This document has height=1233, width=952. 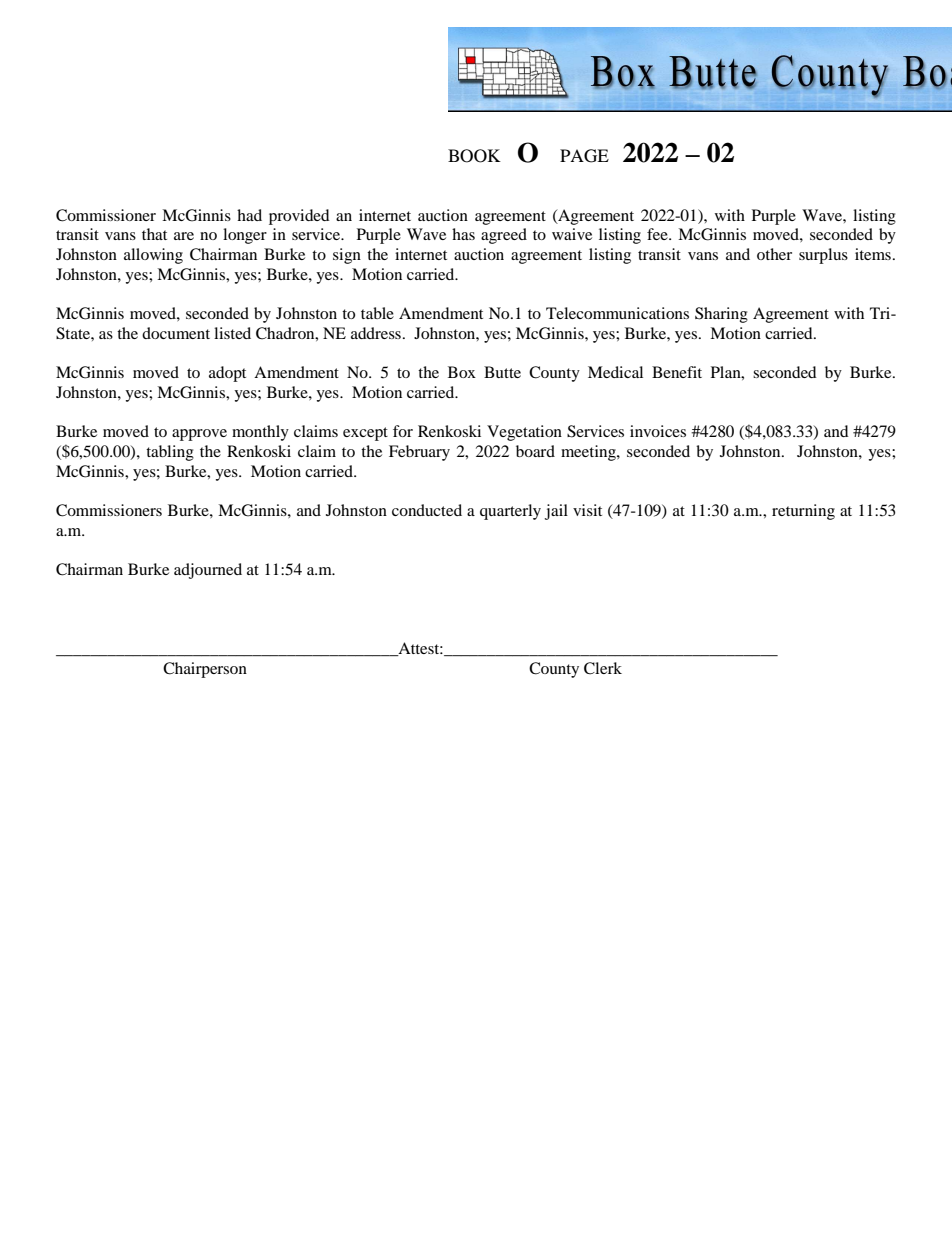 I want to click on PAGE, so click(x=584, y=156).
